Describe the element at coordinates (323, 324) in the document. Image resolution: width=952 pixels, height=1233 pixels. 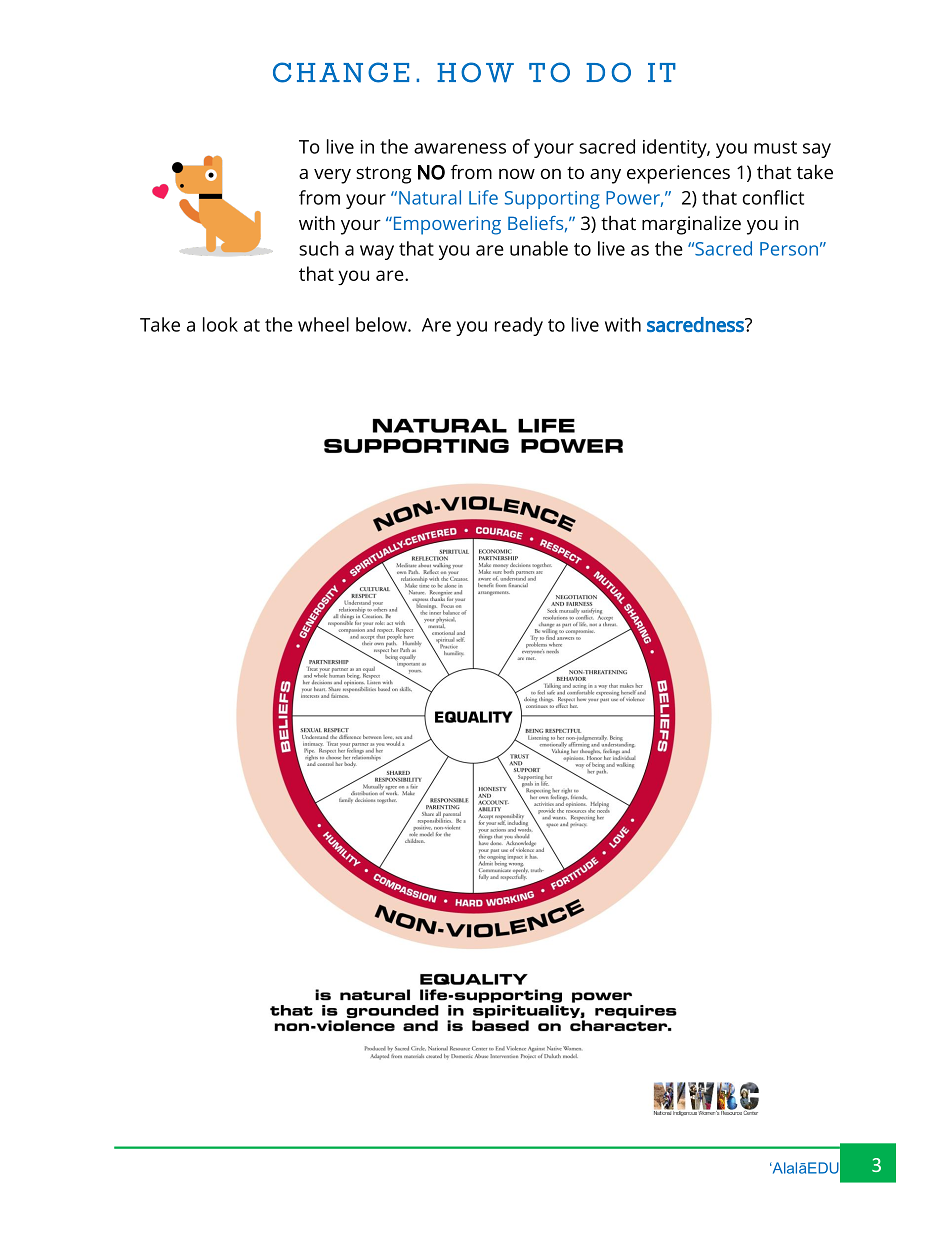
I see `wheel` at that location.
